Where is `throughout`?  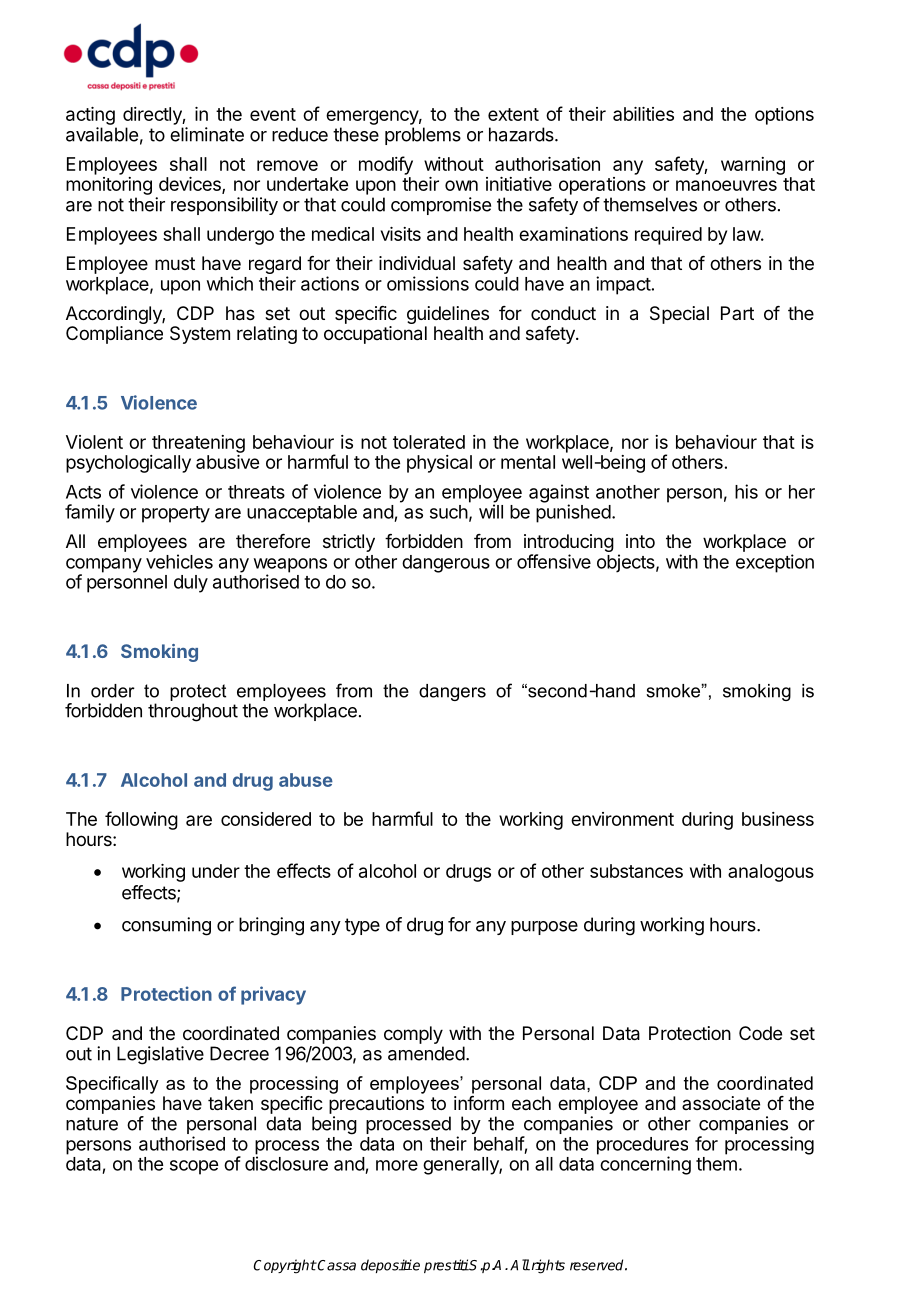 throughout is located at coordinates (193, 712).
